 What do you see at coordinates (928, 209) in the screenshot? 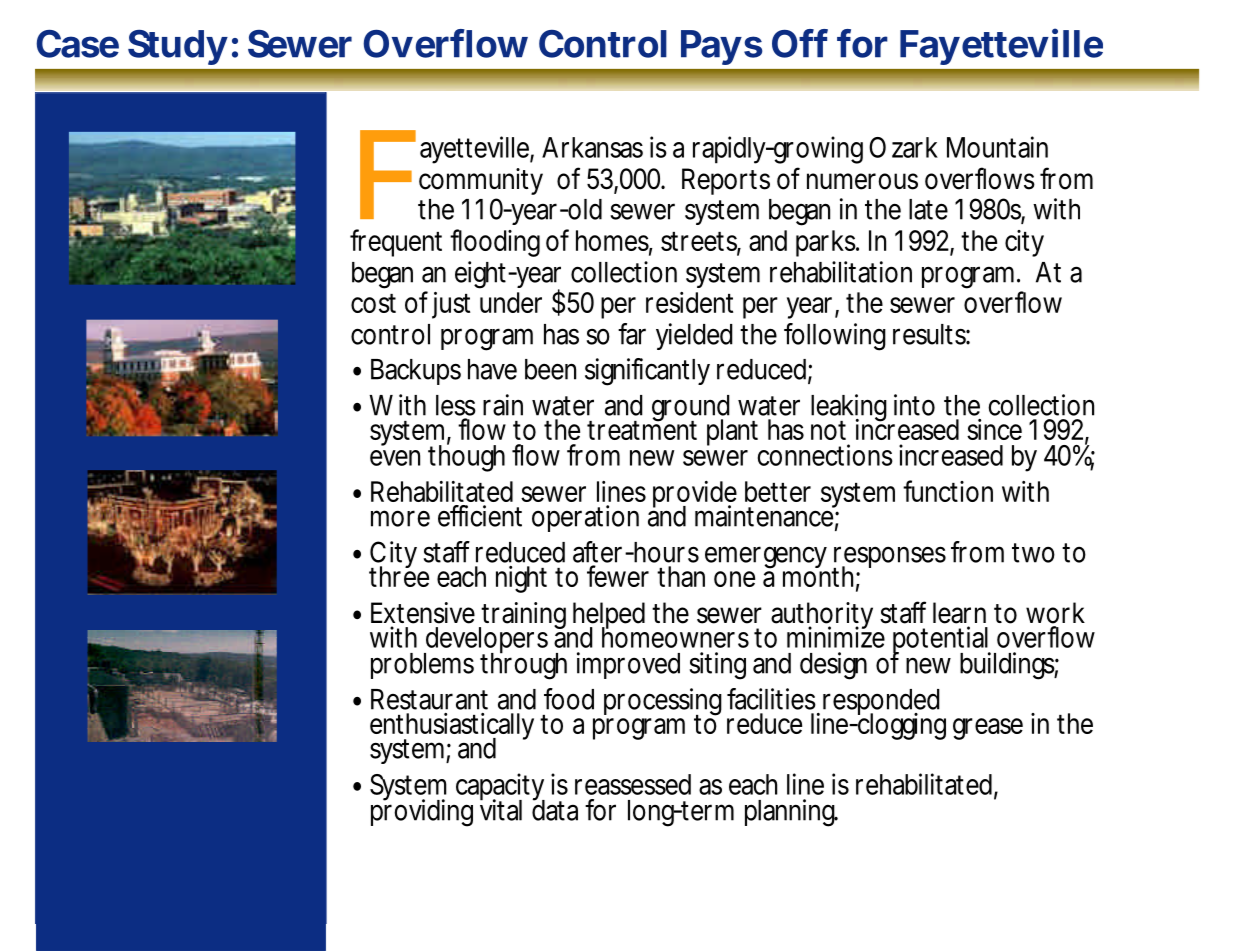
I see `late` at bounding box center [928, 209].
